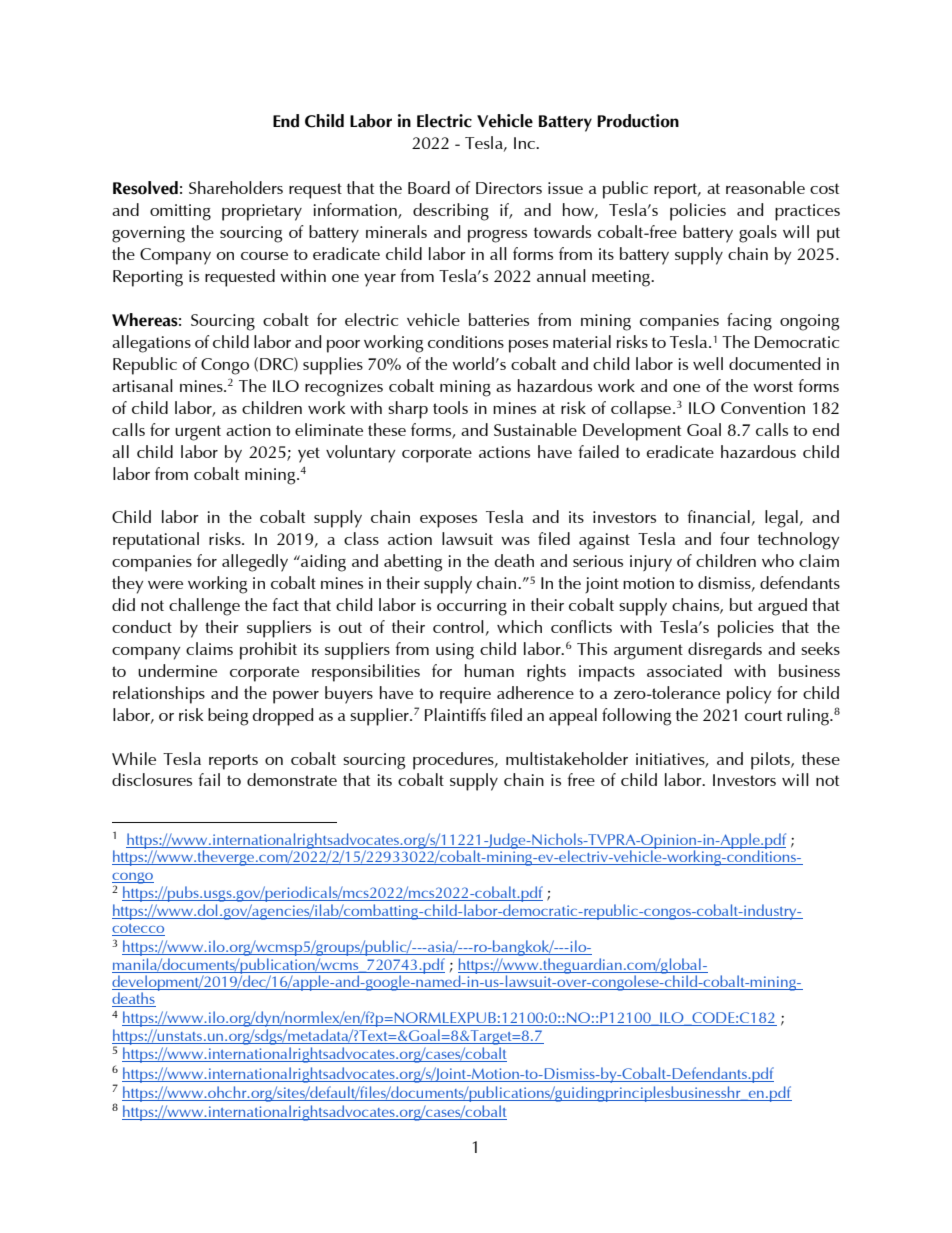  Describe the element at coordinates (515, 541) in the document. I see `was` at that location.
